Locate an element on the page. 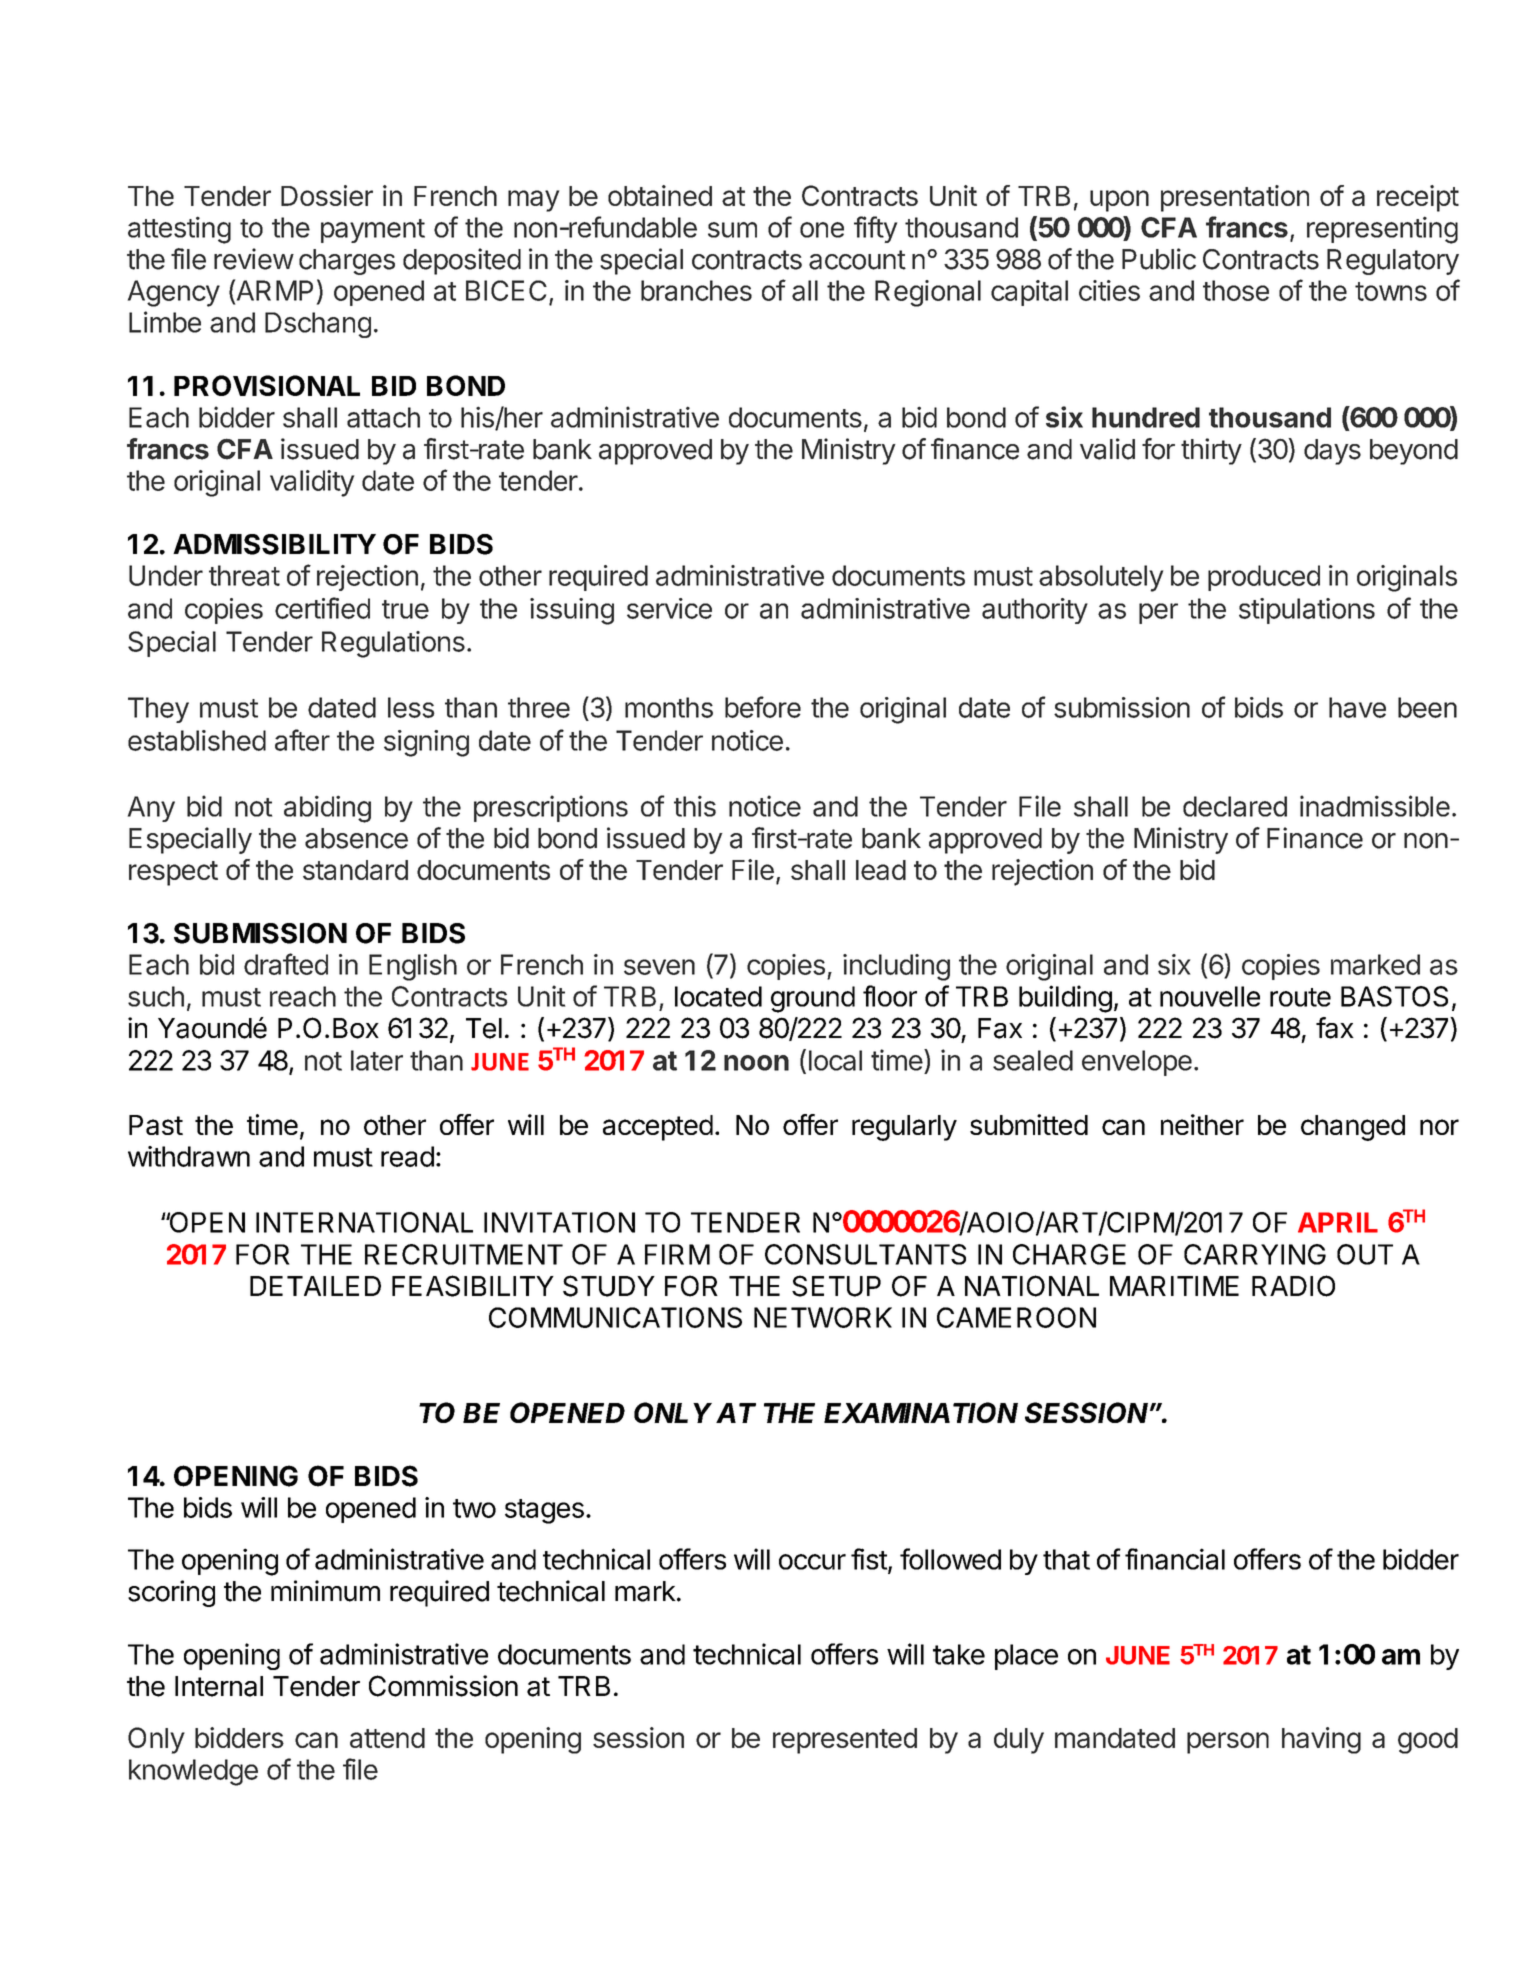  having is located at coordinates (1321, 1740).
